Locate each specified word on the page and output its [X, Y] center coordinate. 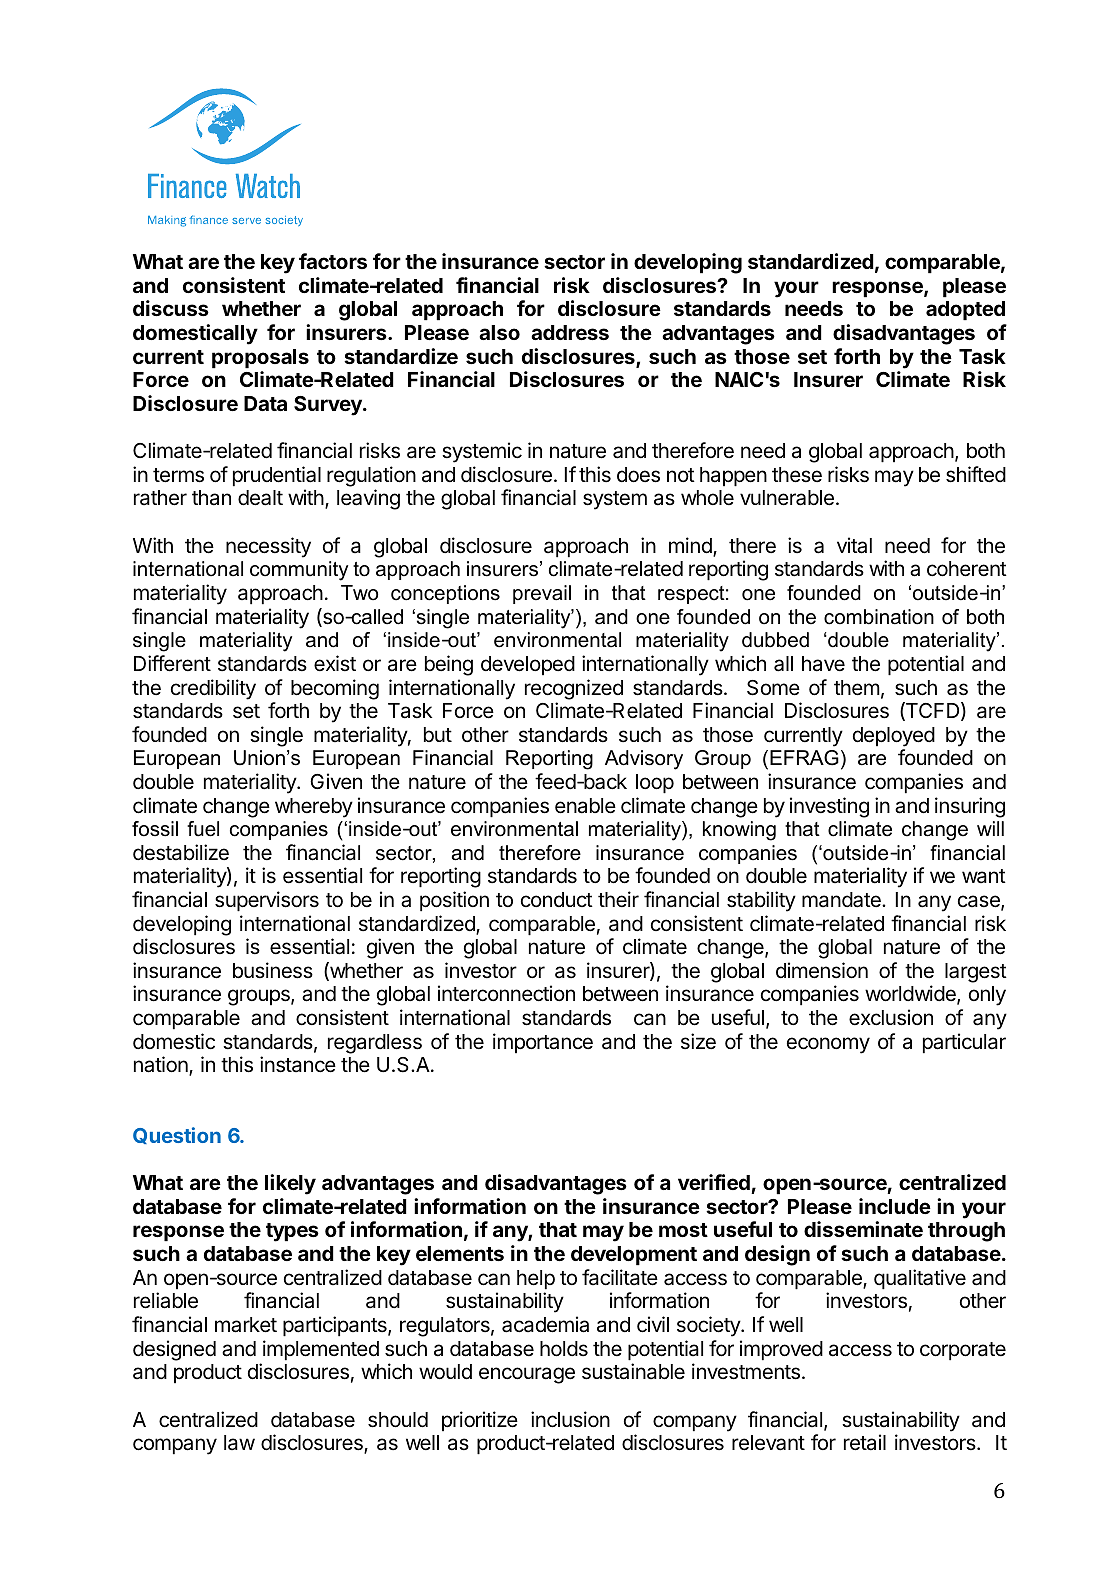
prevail [542, 594]
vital [854, 545]
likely [290, 1184]
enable [585, 806]
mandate [842, 900]
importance [543, 1043]
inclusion [570, 1419]
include [895, 1206]
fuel [203, 829]
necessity [268, 547]
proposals [260, 359]
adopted [965, 311]
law [239, 1443]
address [570, 332]
